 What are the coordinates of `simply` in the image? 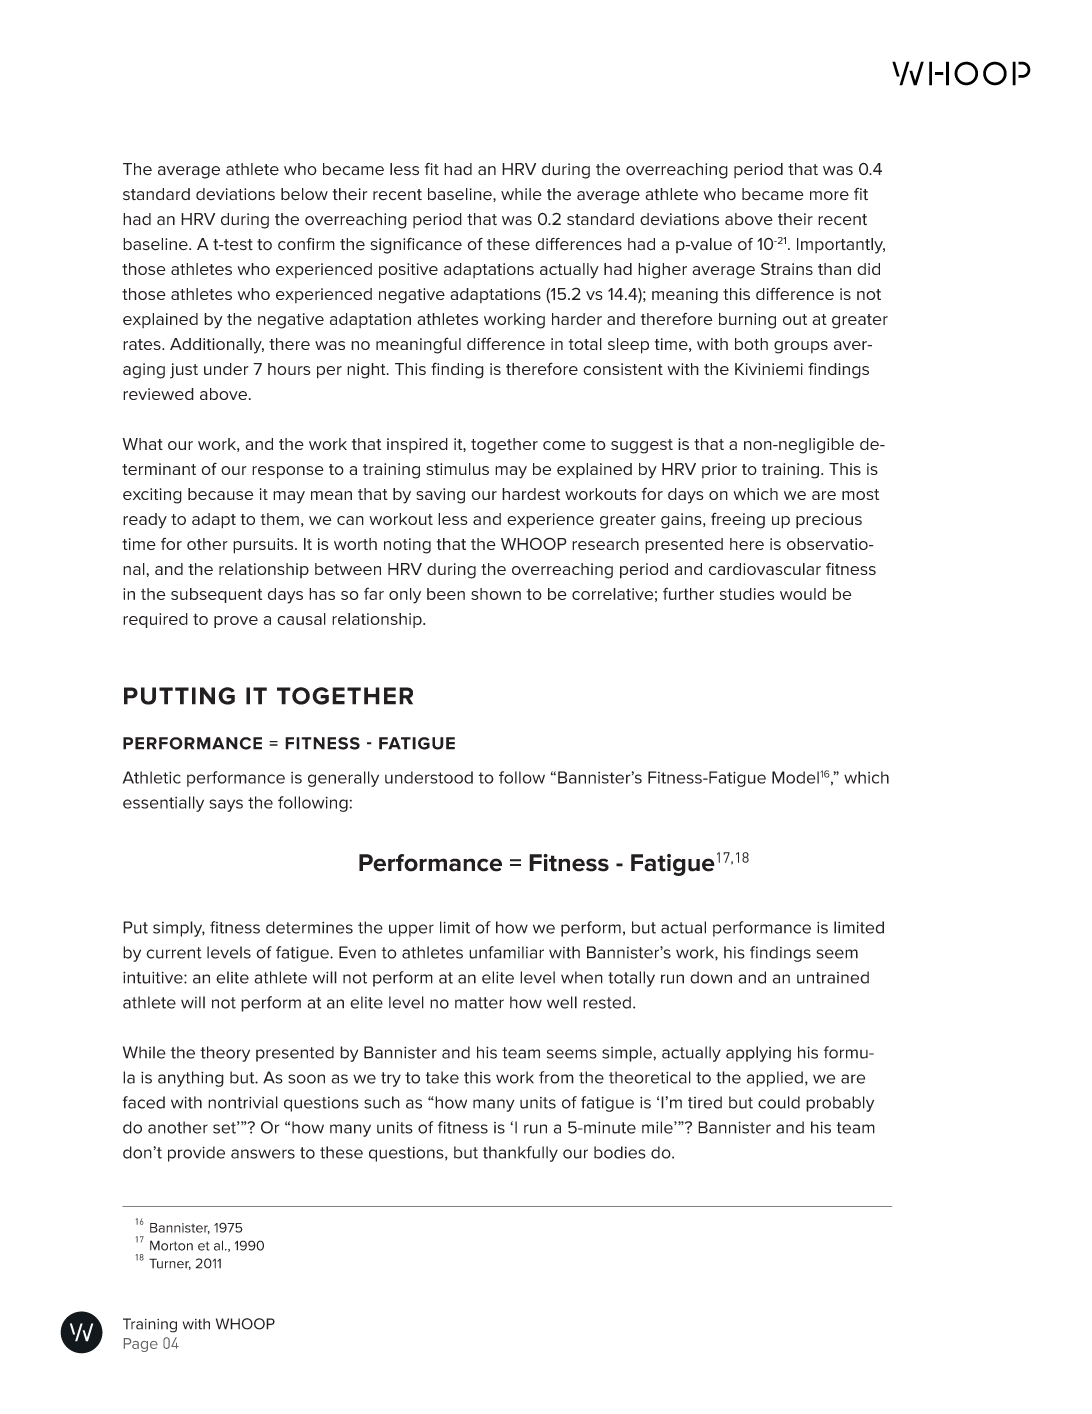 It's located at (179, 929).
